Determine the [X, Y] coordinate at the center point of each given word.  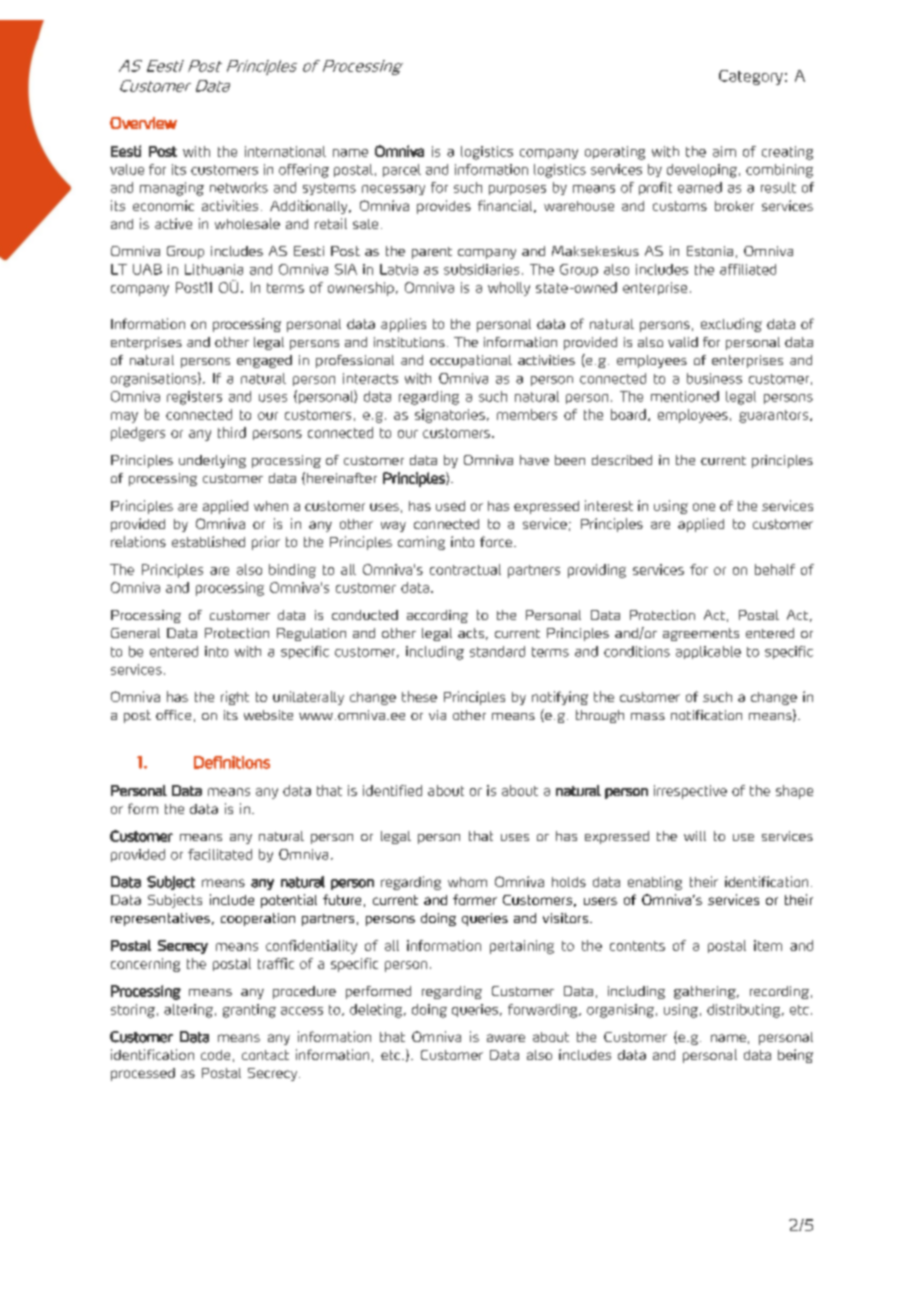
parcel [402, 170]
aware [506, 1038]
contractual [465, 569]
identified [392, 790]
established [208, 541]
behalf [775, 569]
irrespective [690, 792]
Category [751, 77]
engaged [264, 361]
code [215, 1055]
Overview [143, 123]
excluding [731, 325]
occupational [471, 361]
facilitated [220, 854]
